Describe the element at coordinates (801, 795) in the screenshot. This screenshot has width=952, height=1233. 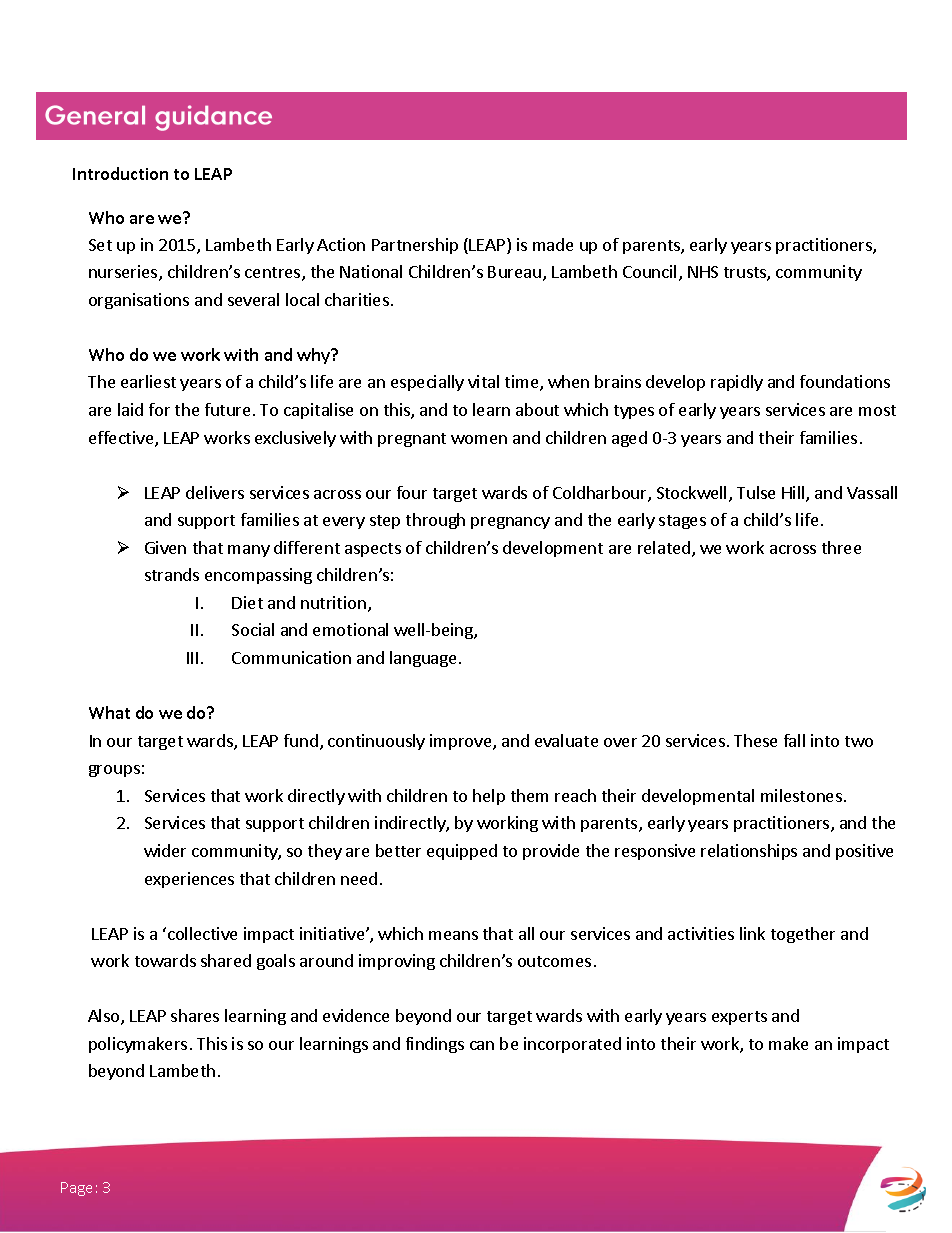
I see `milestones` at that location.
